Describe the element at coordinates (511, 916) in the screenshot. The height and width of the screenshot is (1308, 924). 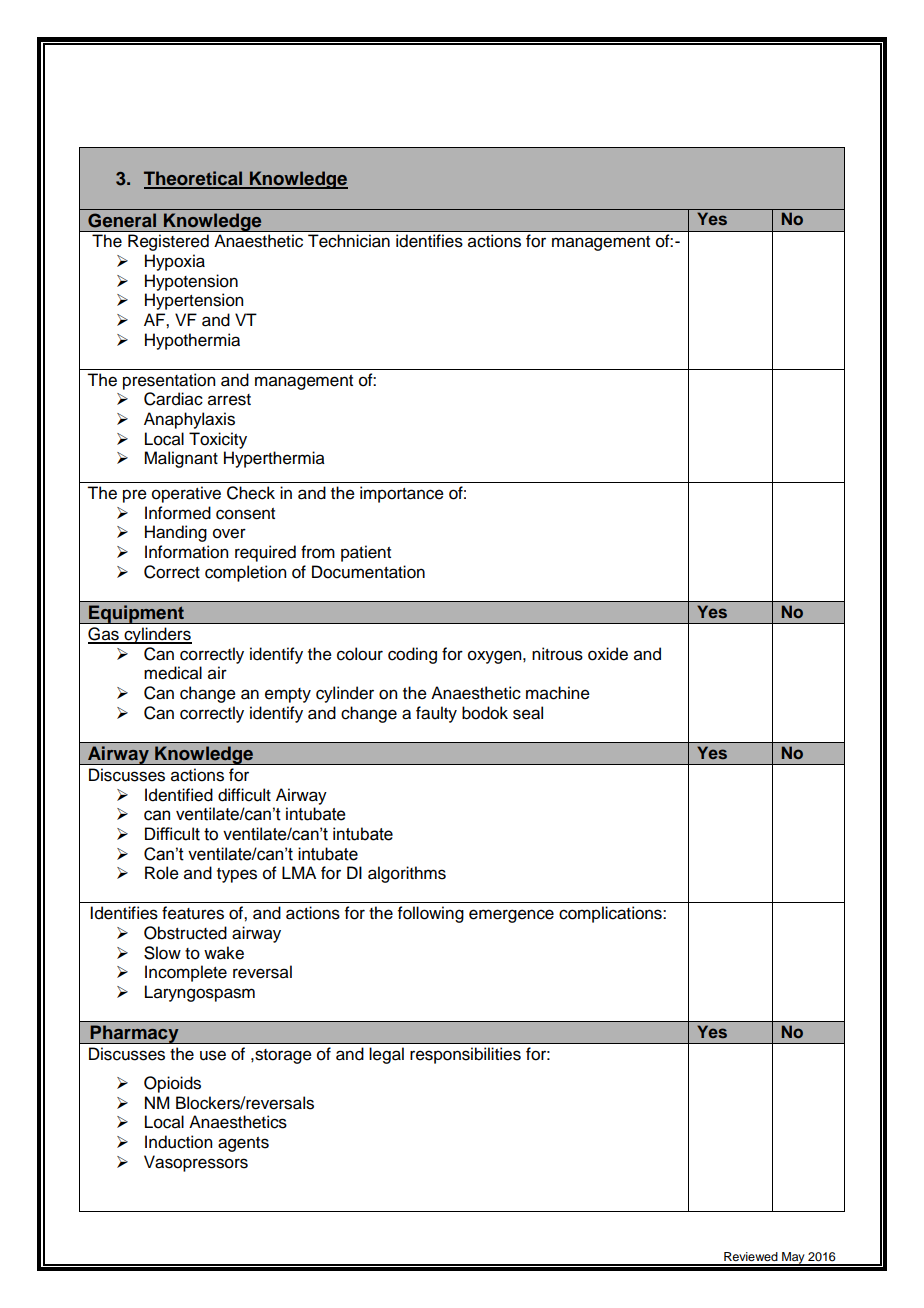
I see `emergence` at that location.
